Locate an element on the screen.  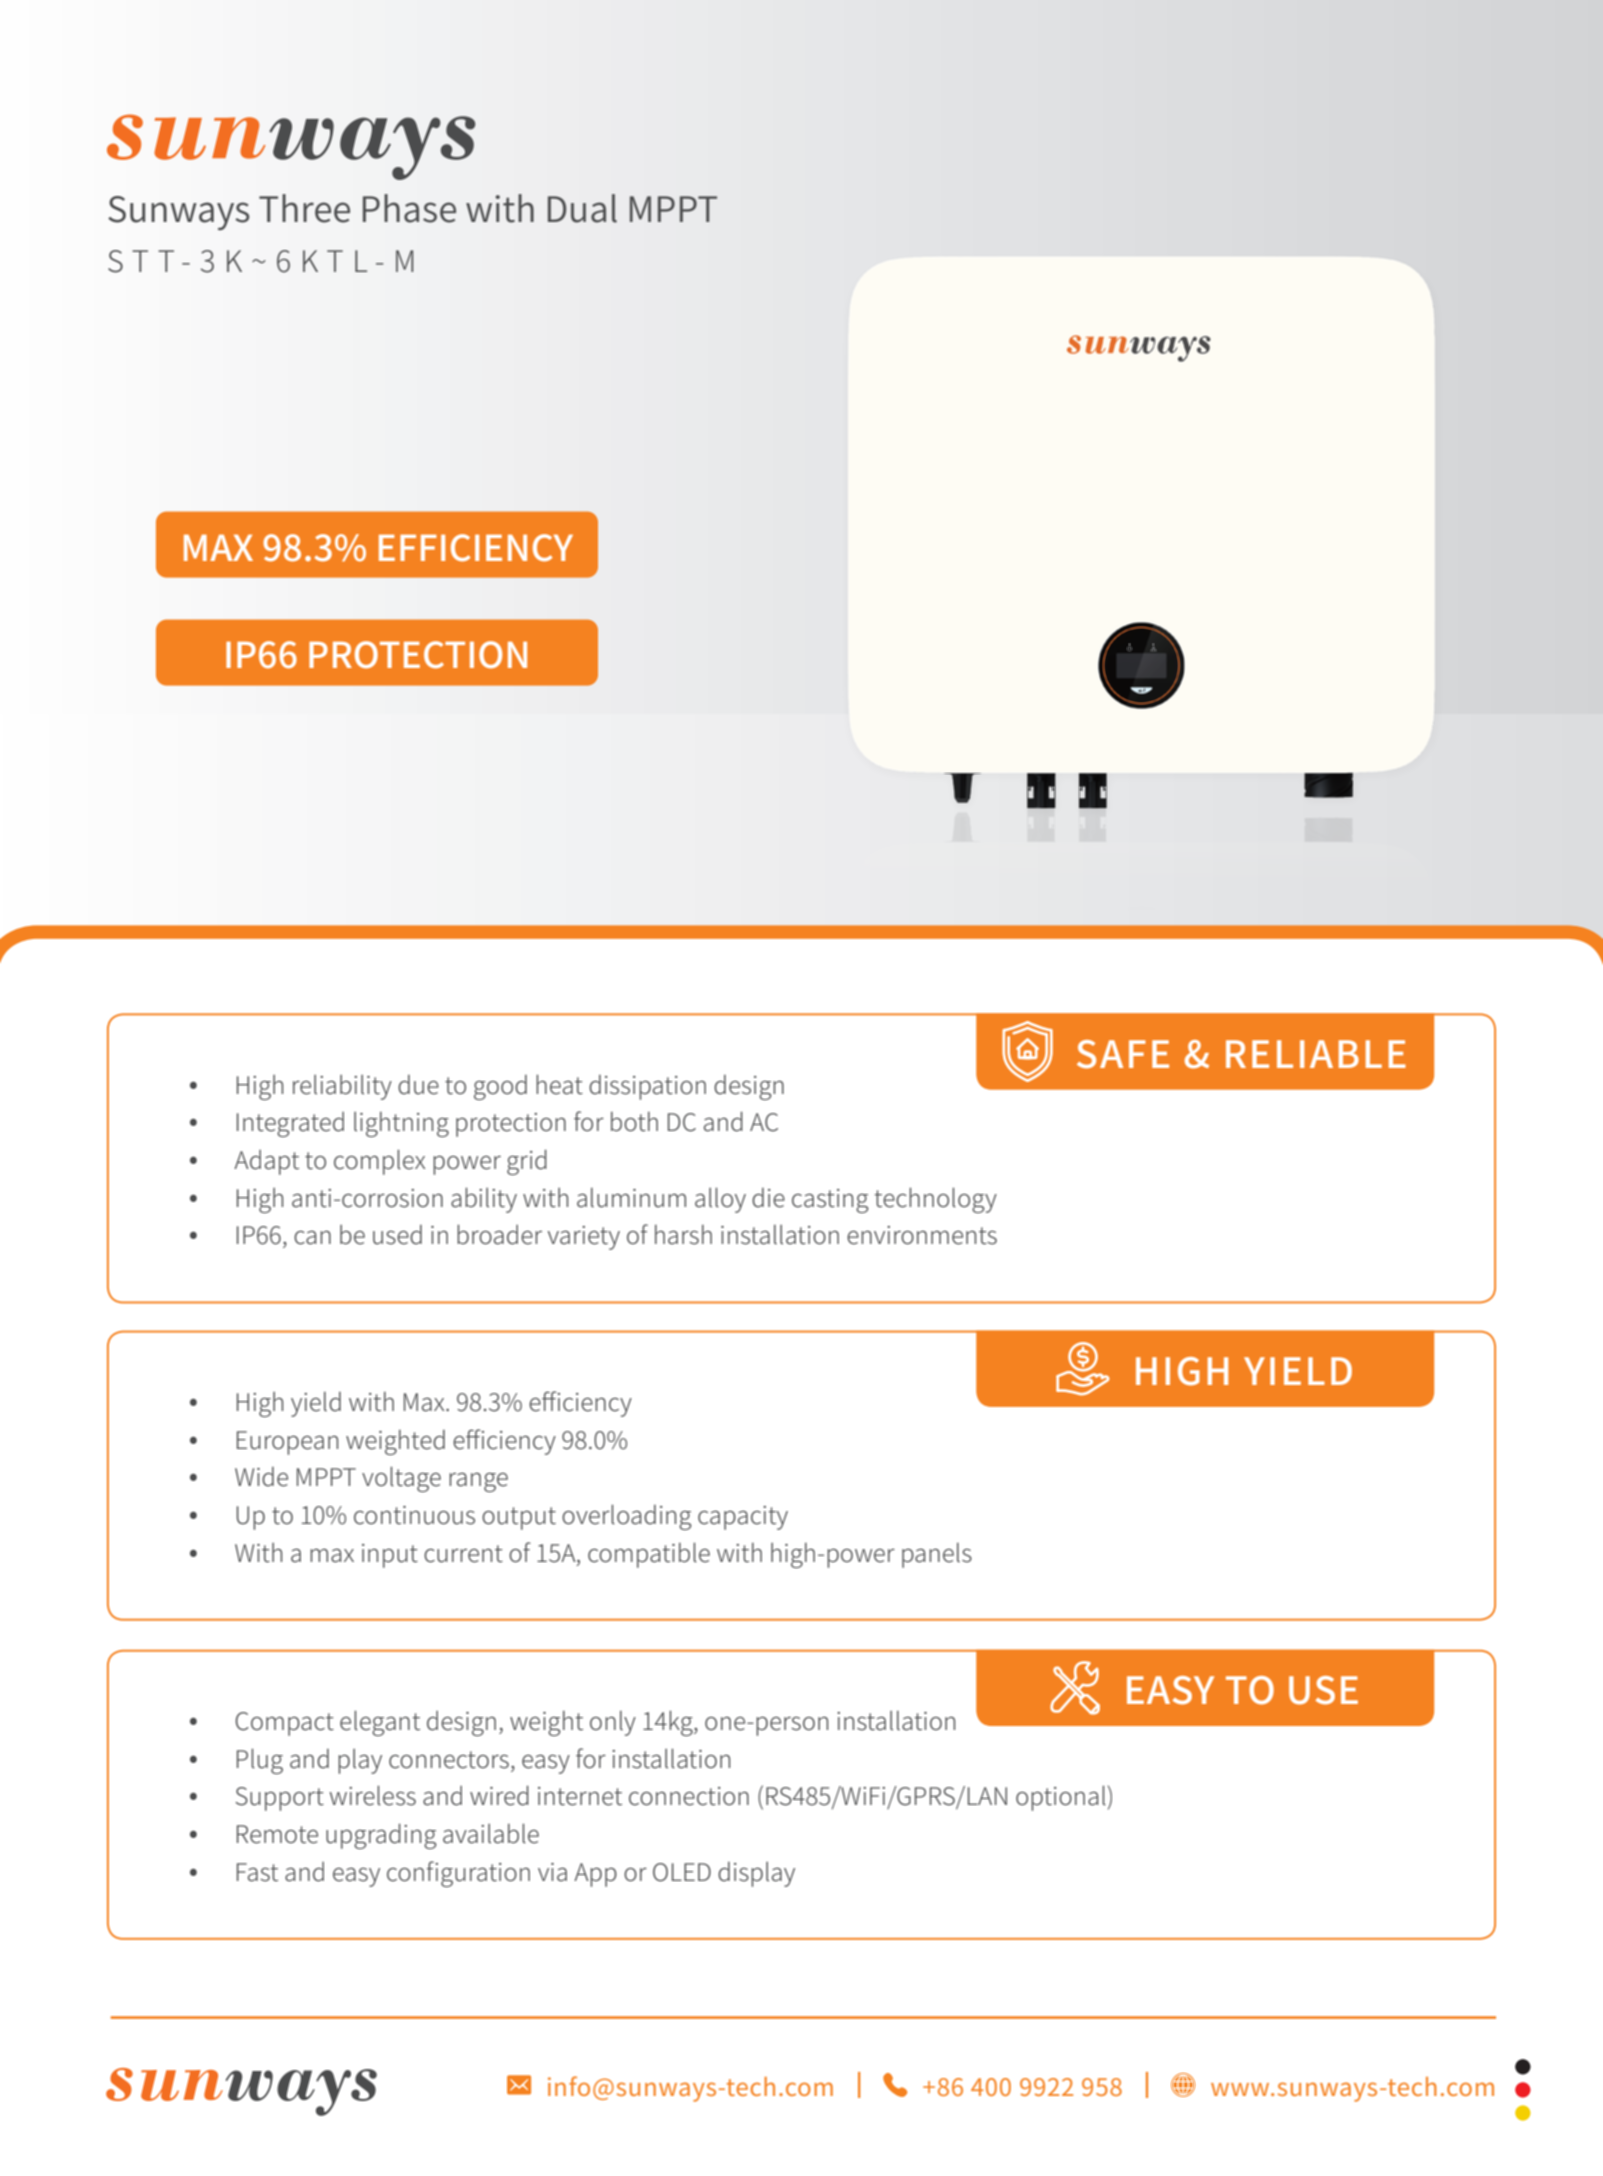
used is located at coordinates (397, 1235).
